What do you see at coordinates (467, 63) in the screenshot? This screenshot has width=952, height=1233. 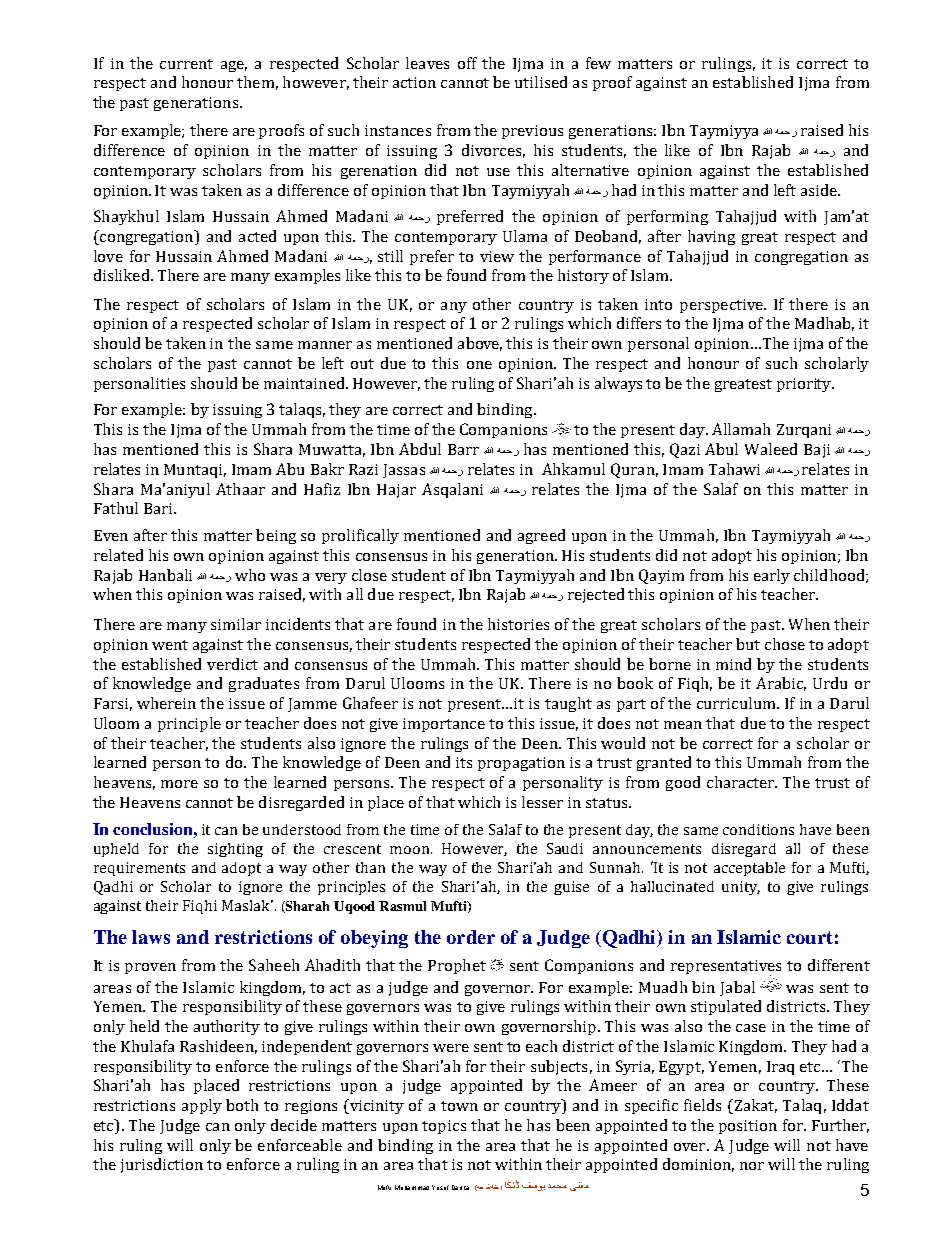 I see `off` at bounding box center [467, 63].
